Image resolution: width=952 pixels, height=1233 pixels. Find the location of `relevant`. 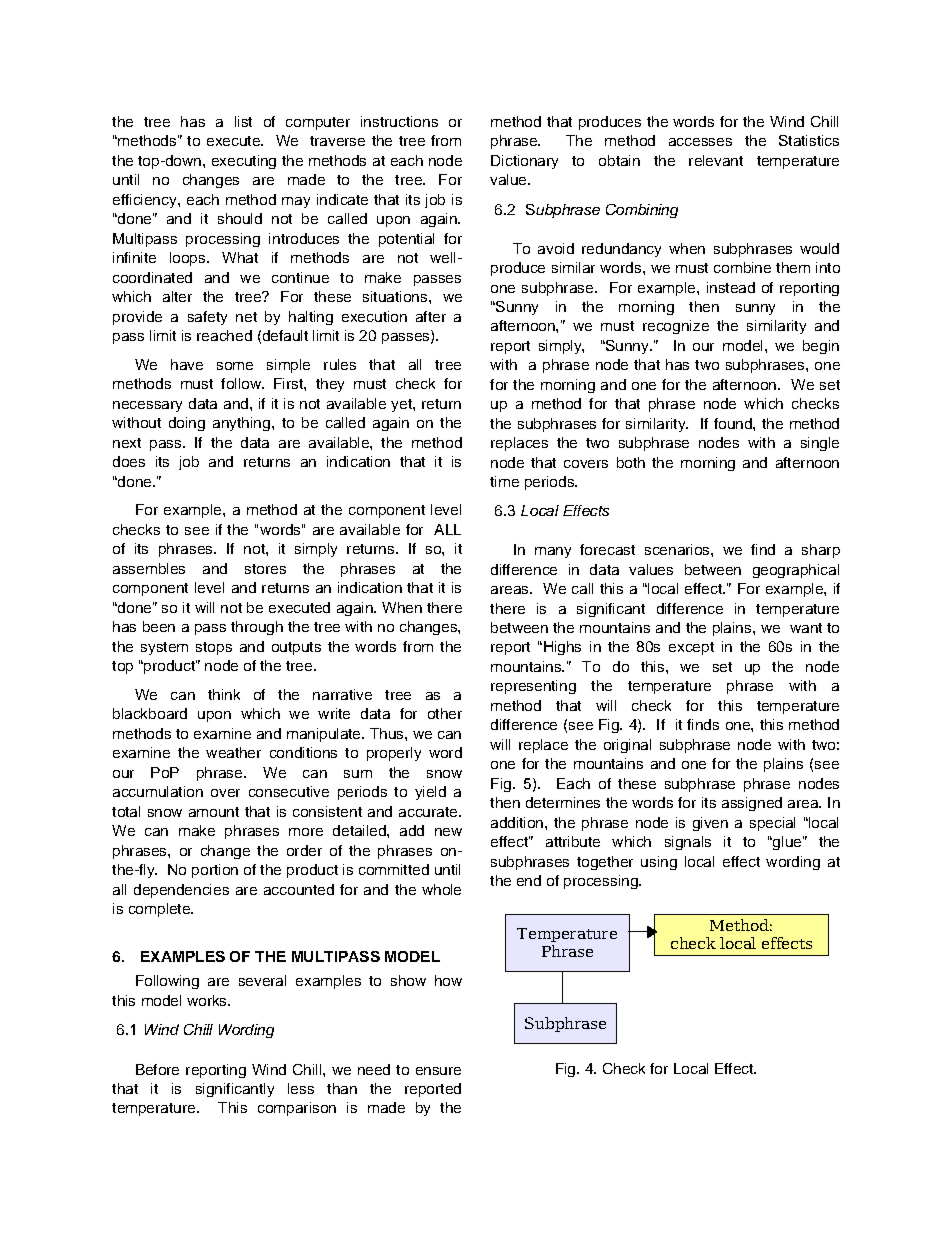

relevant is located at coordinates (716, 160).
